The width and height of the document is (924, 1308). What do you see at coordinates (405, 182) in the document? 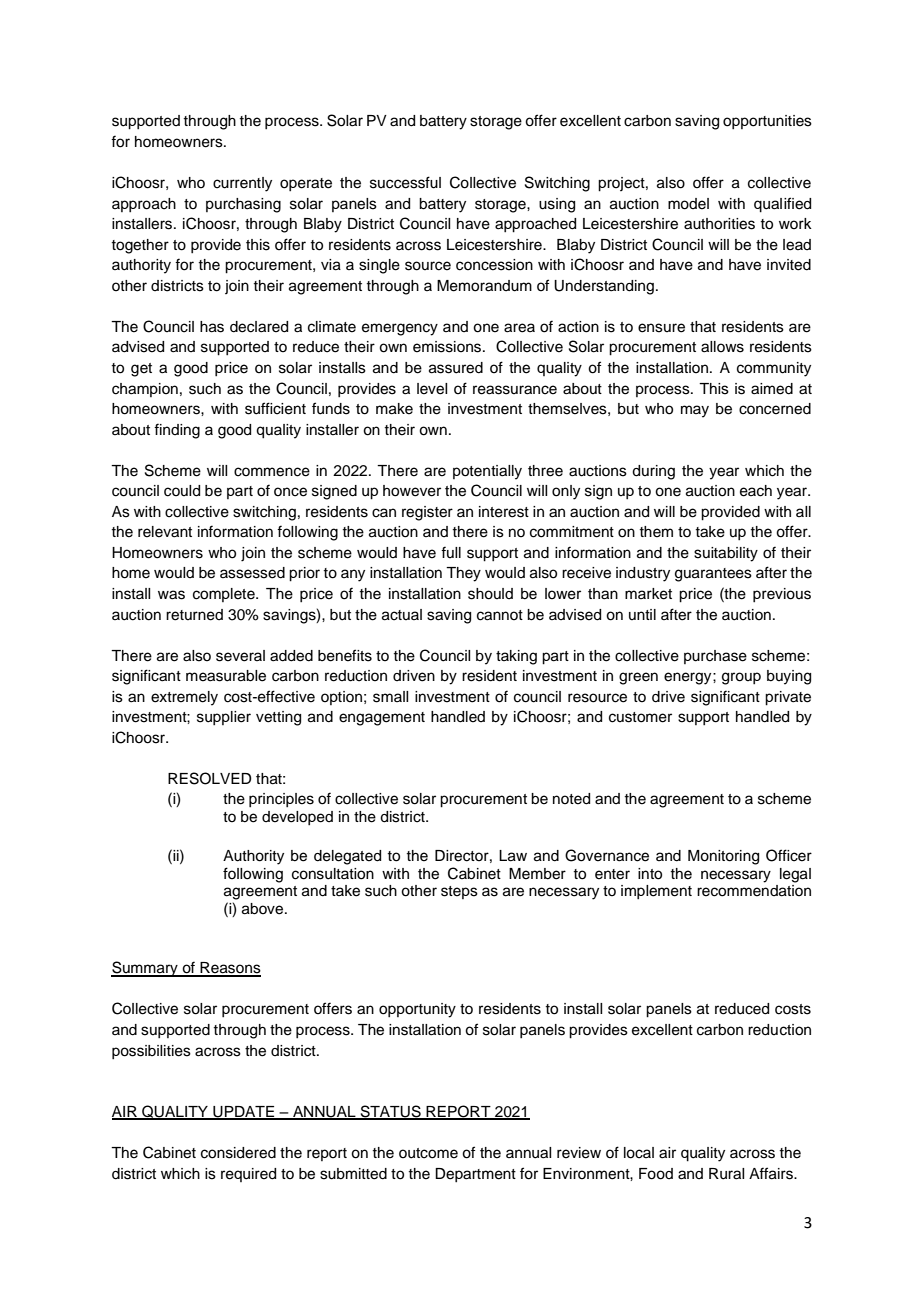
I see `successful` at bounding box center [405, 182].
